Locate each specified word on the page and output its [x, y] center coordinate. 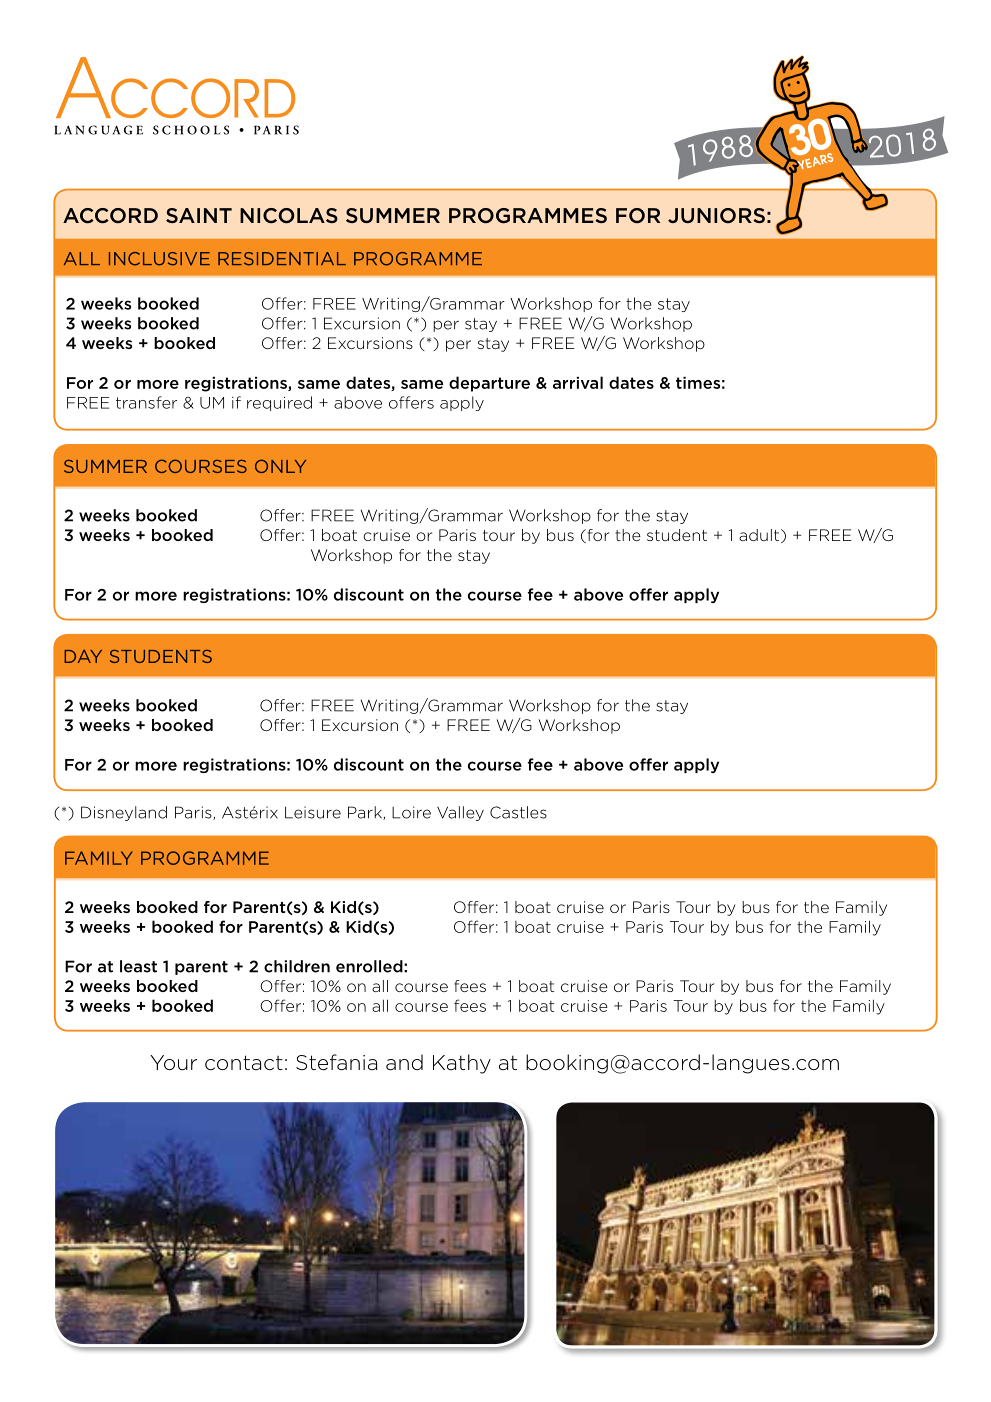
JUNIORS [716, 215]
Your [173, 1063]
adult [760, 536]
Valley [460, 813]
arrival [578, 382]
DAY [83, 656]
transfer [146, 402]
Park [366, 813]
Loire [411, 812]
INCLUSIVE [159, 259]
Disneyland [124, 813]
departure [489, 384]
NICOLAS [289, 216]
